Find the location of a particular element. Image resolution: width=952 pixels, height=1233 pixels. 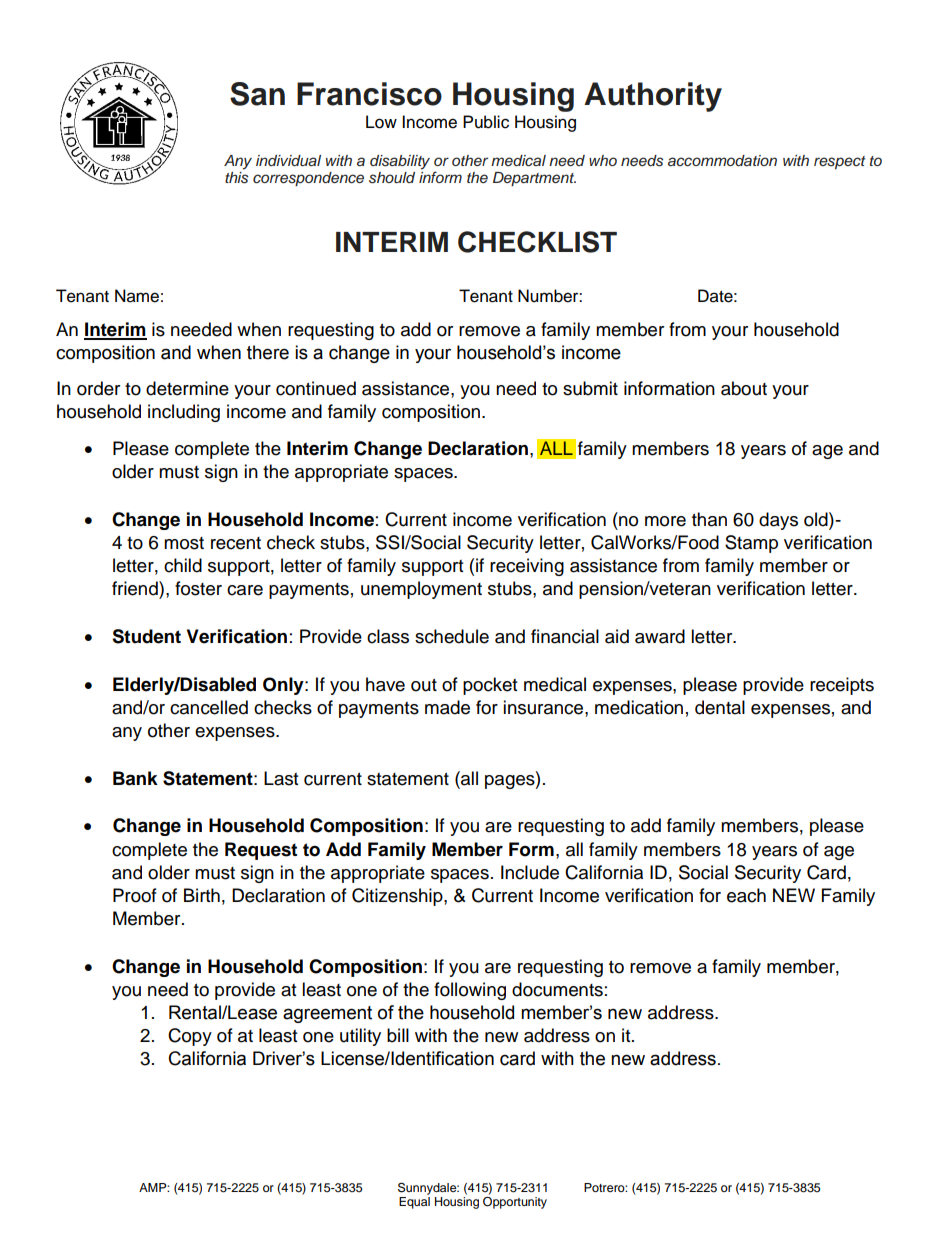

San is located at coordinates (257, 94).
